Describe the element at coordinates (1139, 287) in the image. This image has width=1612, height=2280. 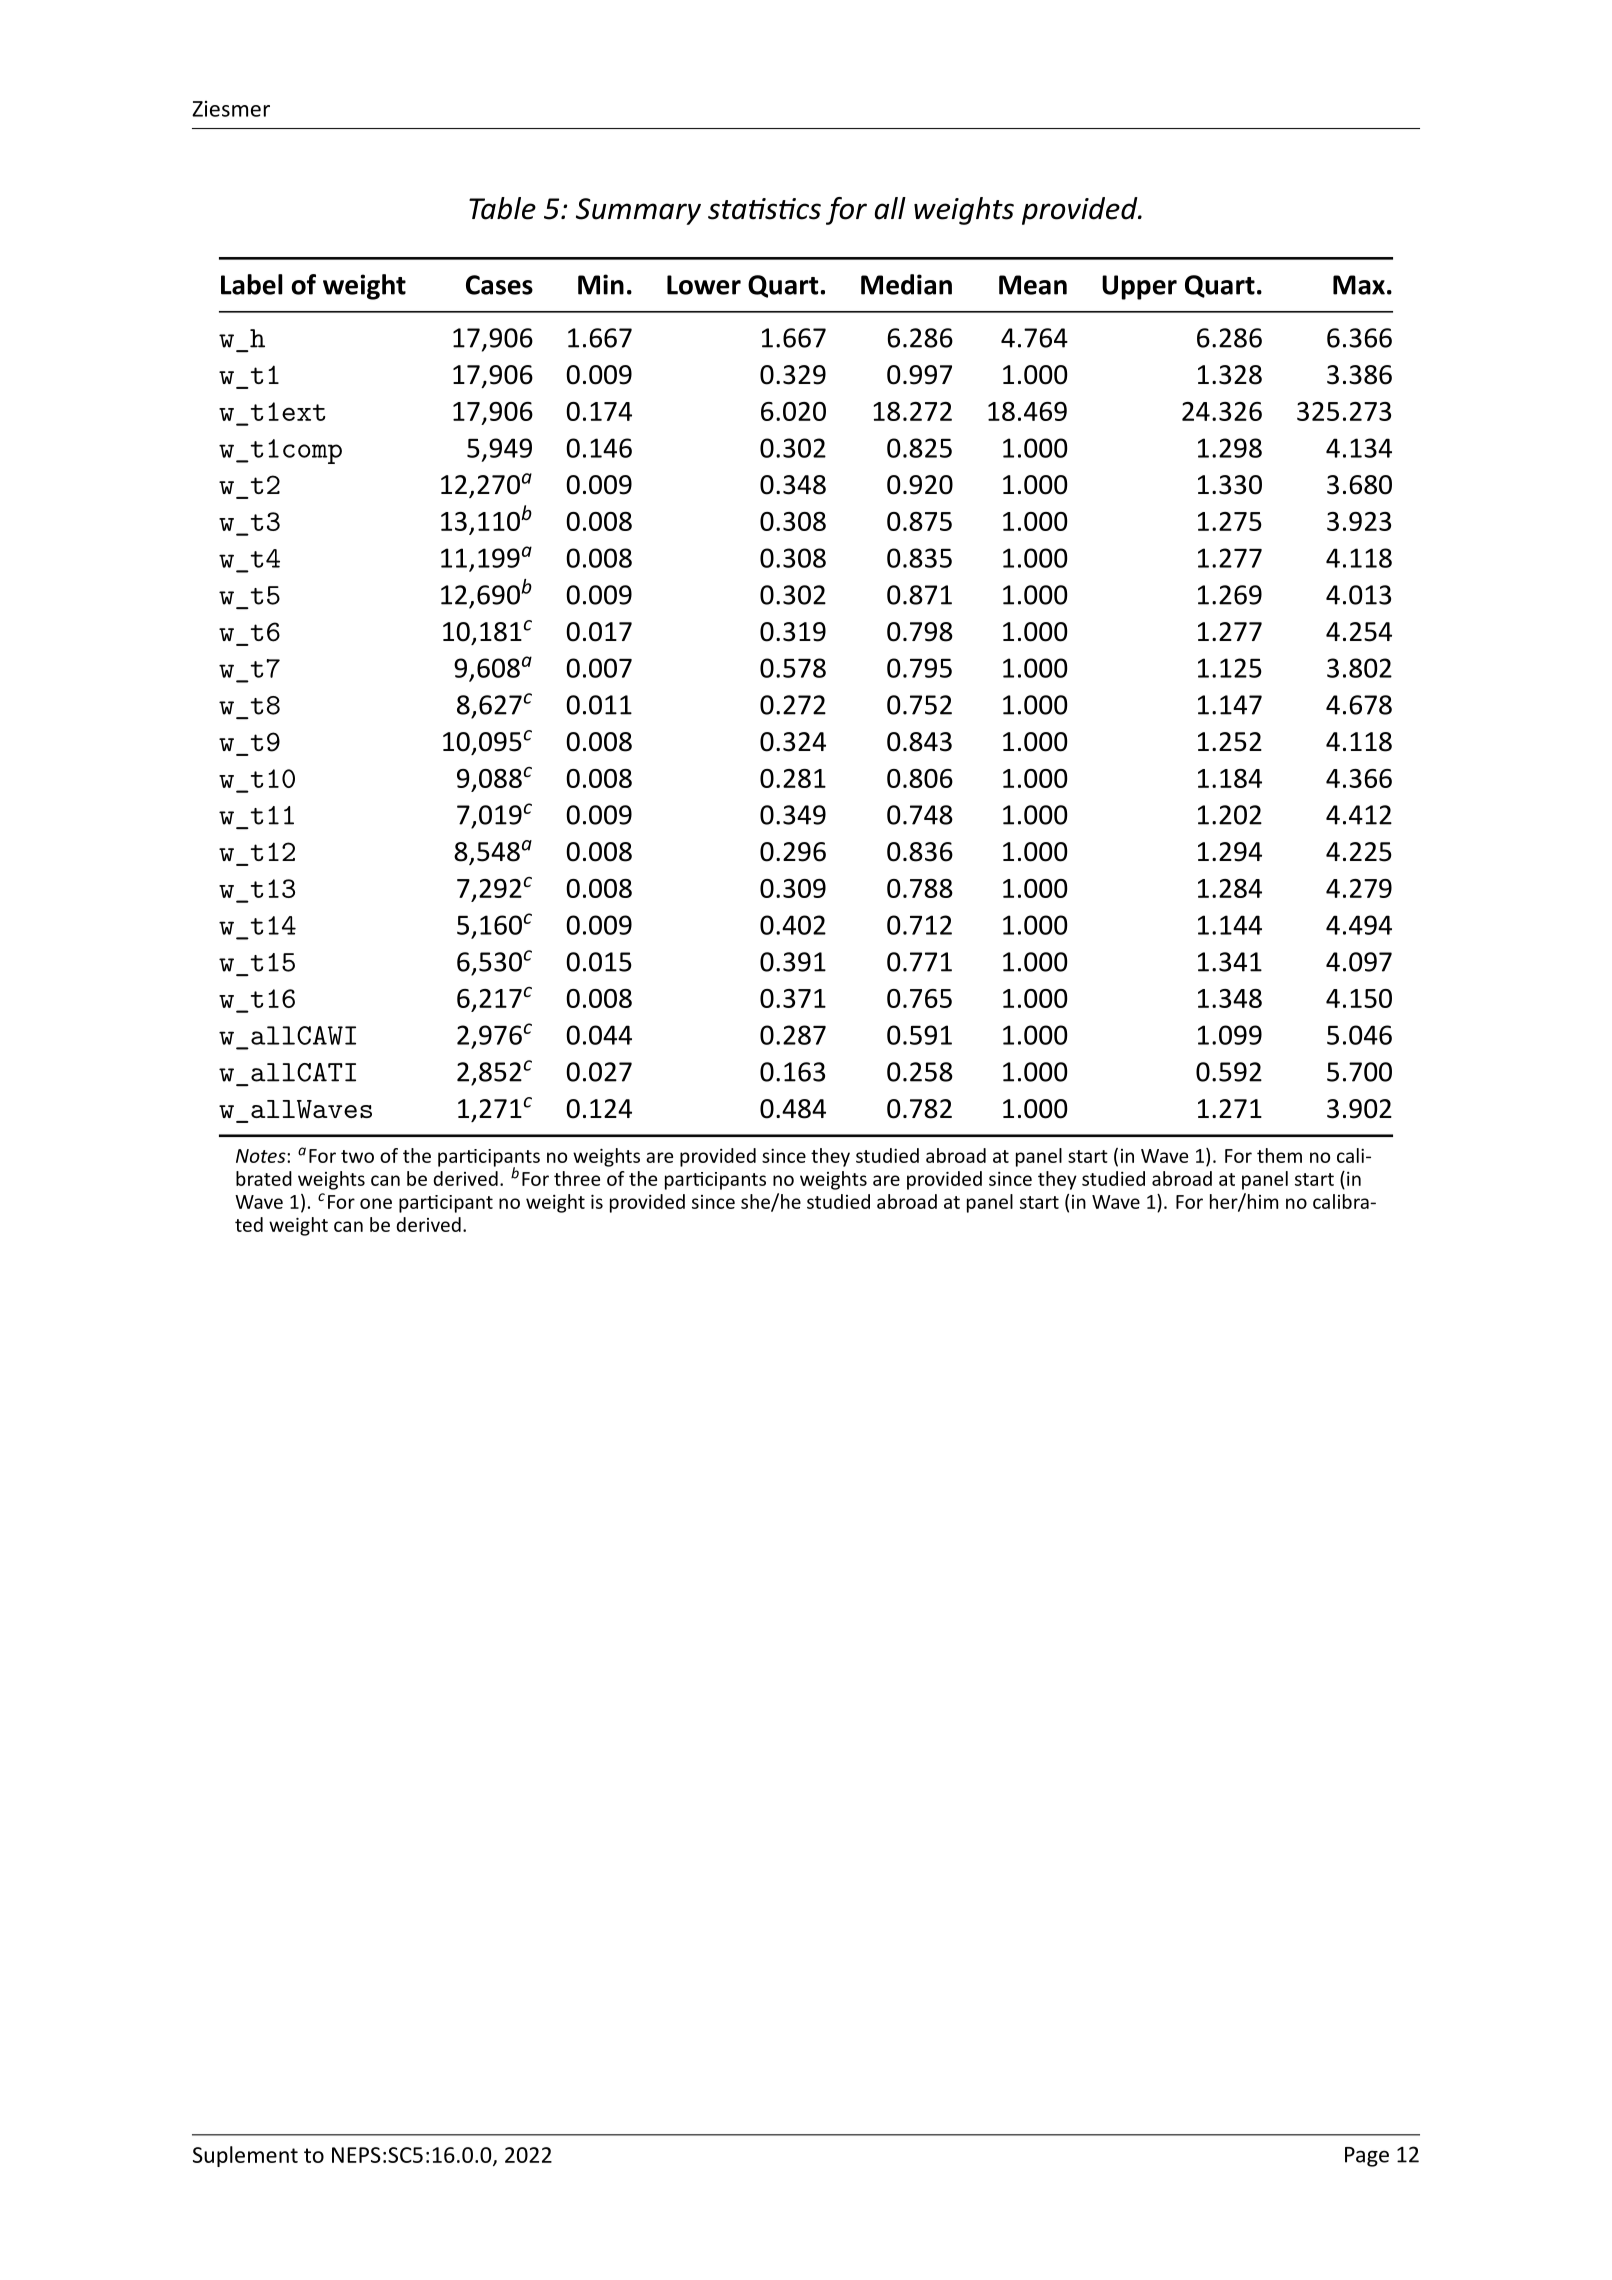
I see `Upper` at that location.
